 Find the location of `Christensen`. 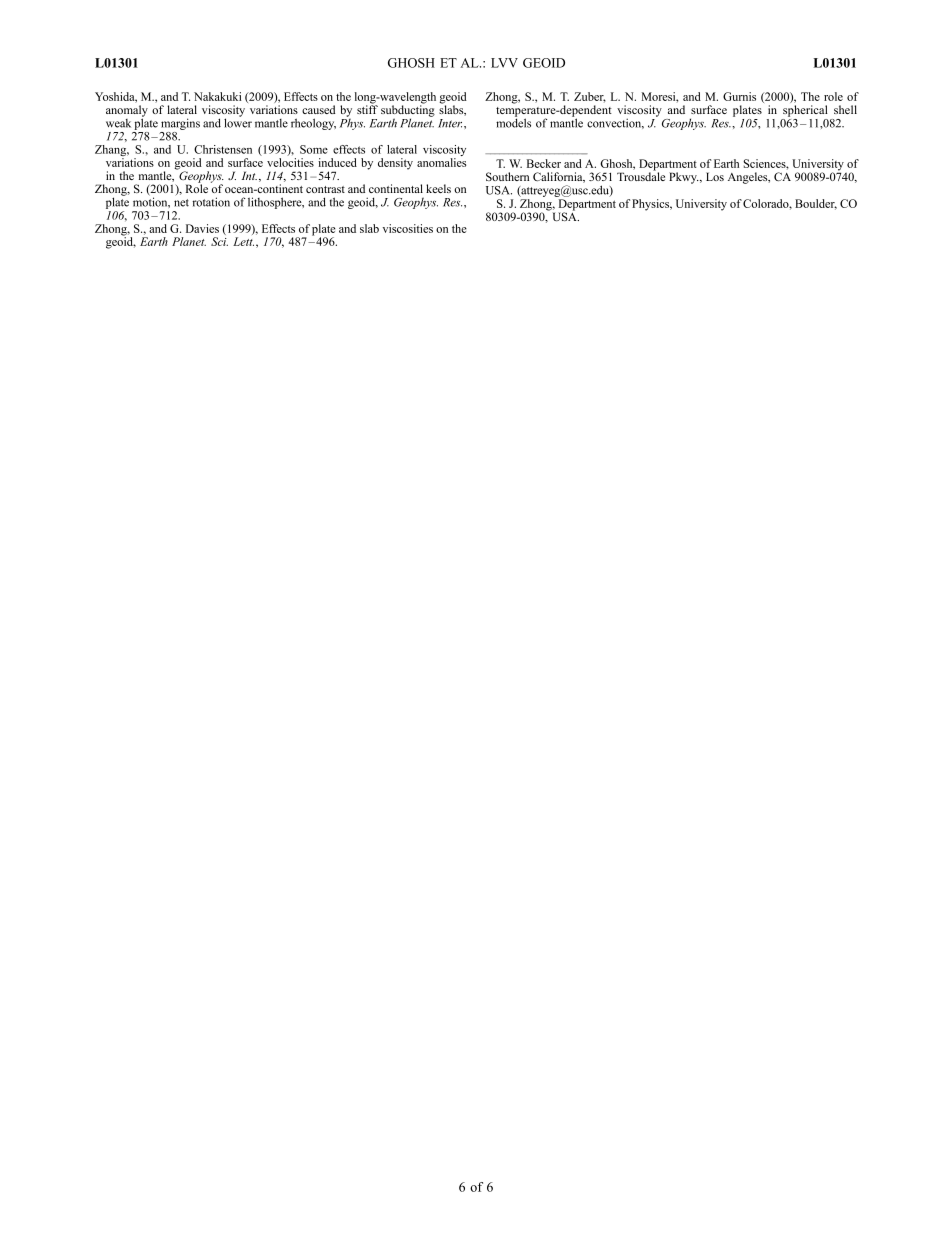

Christensen is located at coordinates (223, 149).
